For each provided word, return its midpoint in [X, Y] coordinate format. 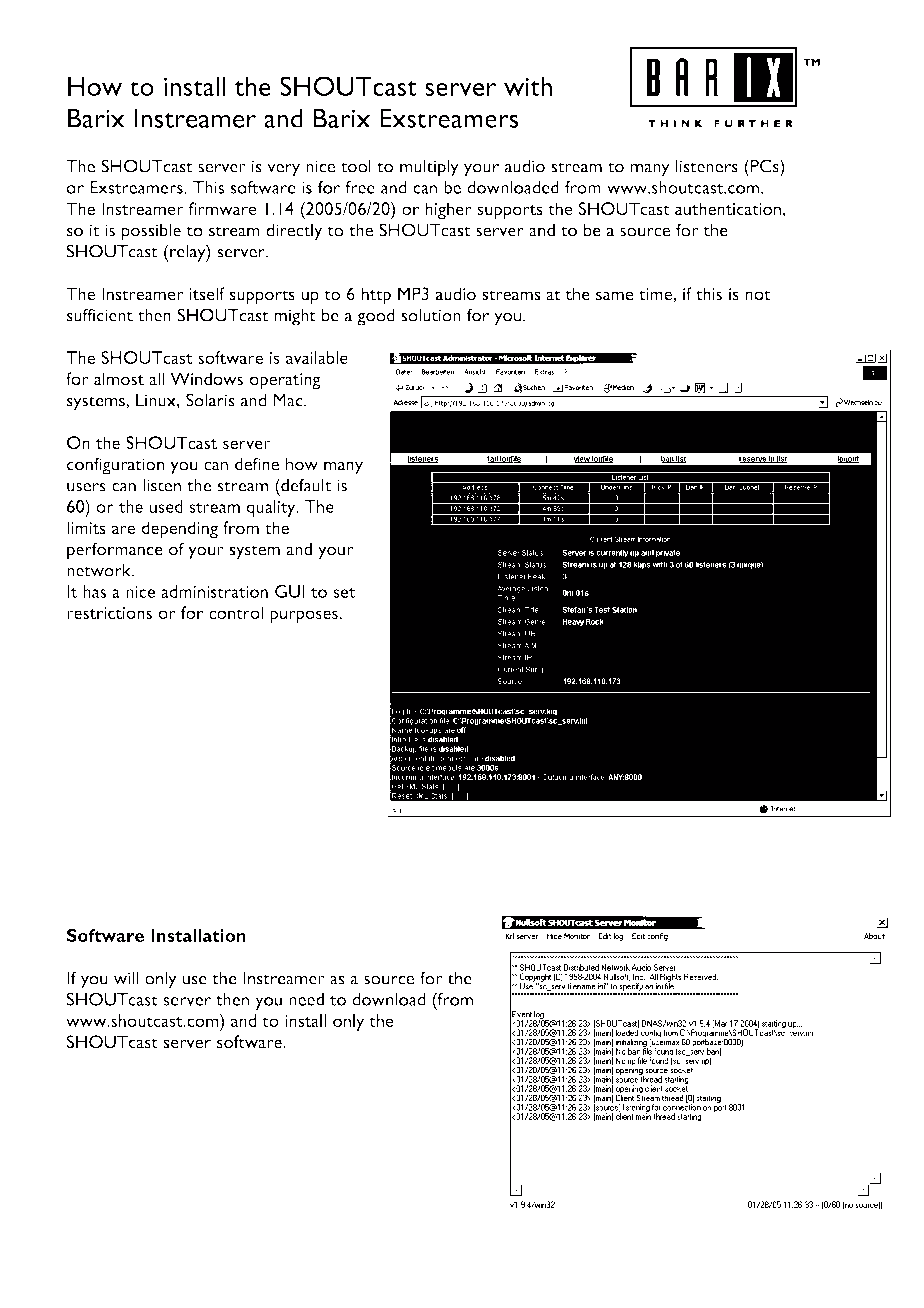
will [126, 978]
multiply [429, 168]
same [614, 296]
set [344, 593]
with [528, 86]
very [283, 170]
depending [180, 530]
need [306, 999]
